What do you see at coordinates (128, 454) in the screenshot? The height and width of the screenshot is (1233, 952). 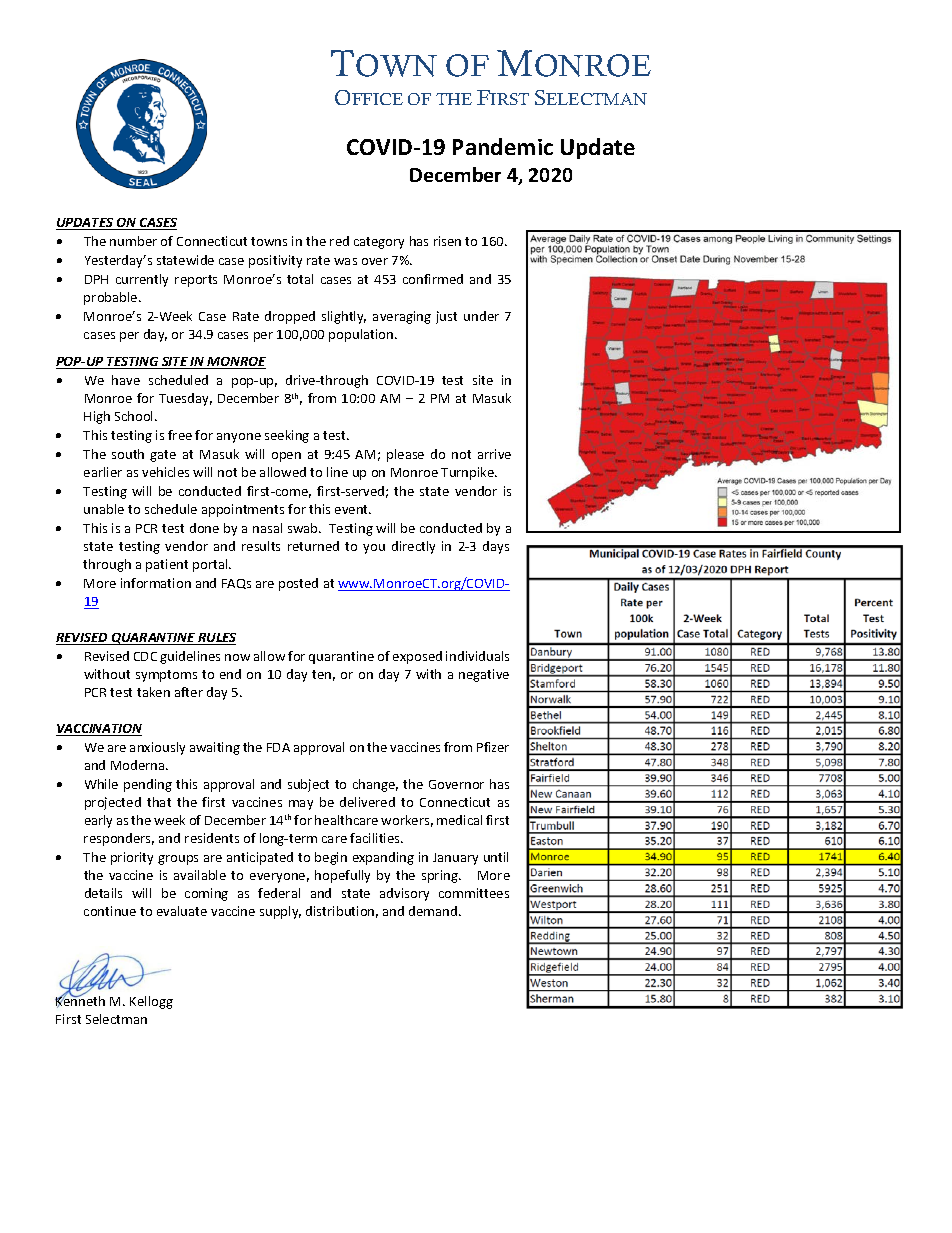 I see `south` at bounding box center [128, 454].
